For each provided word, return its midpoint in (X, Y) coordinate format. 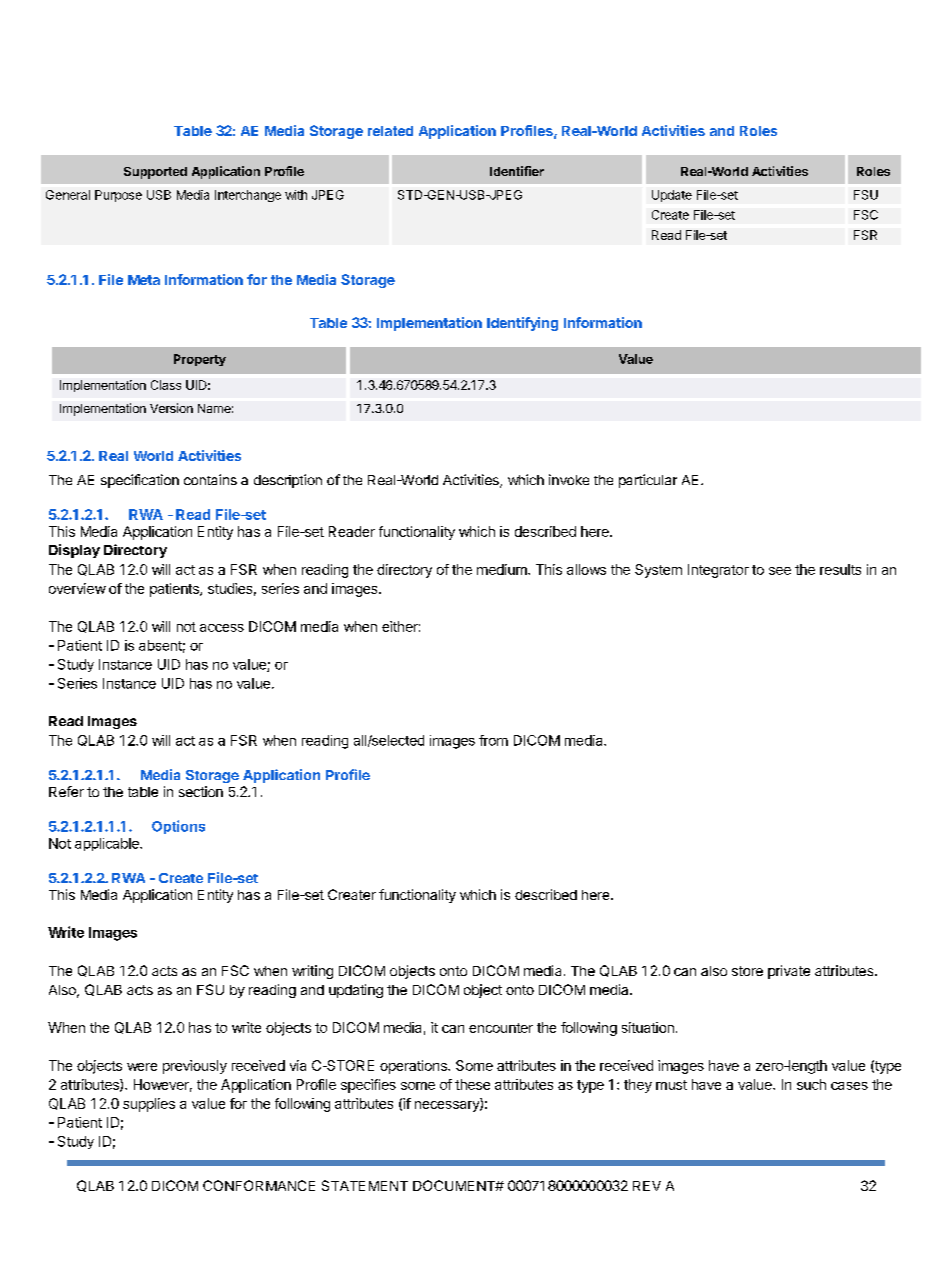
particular (648, 481)
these (472, 1084)
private (789, 972)
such (811, 1084)
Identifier (517, 171)
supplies (149, 1105)
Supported (155, 173)
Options (178, 827)
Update (672, 196)
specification (140, 481)
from (493, 740)
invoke (569, 479)
